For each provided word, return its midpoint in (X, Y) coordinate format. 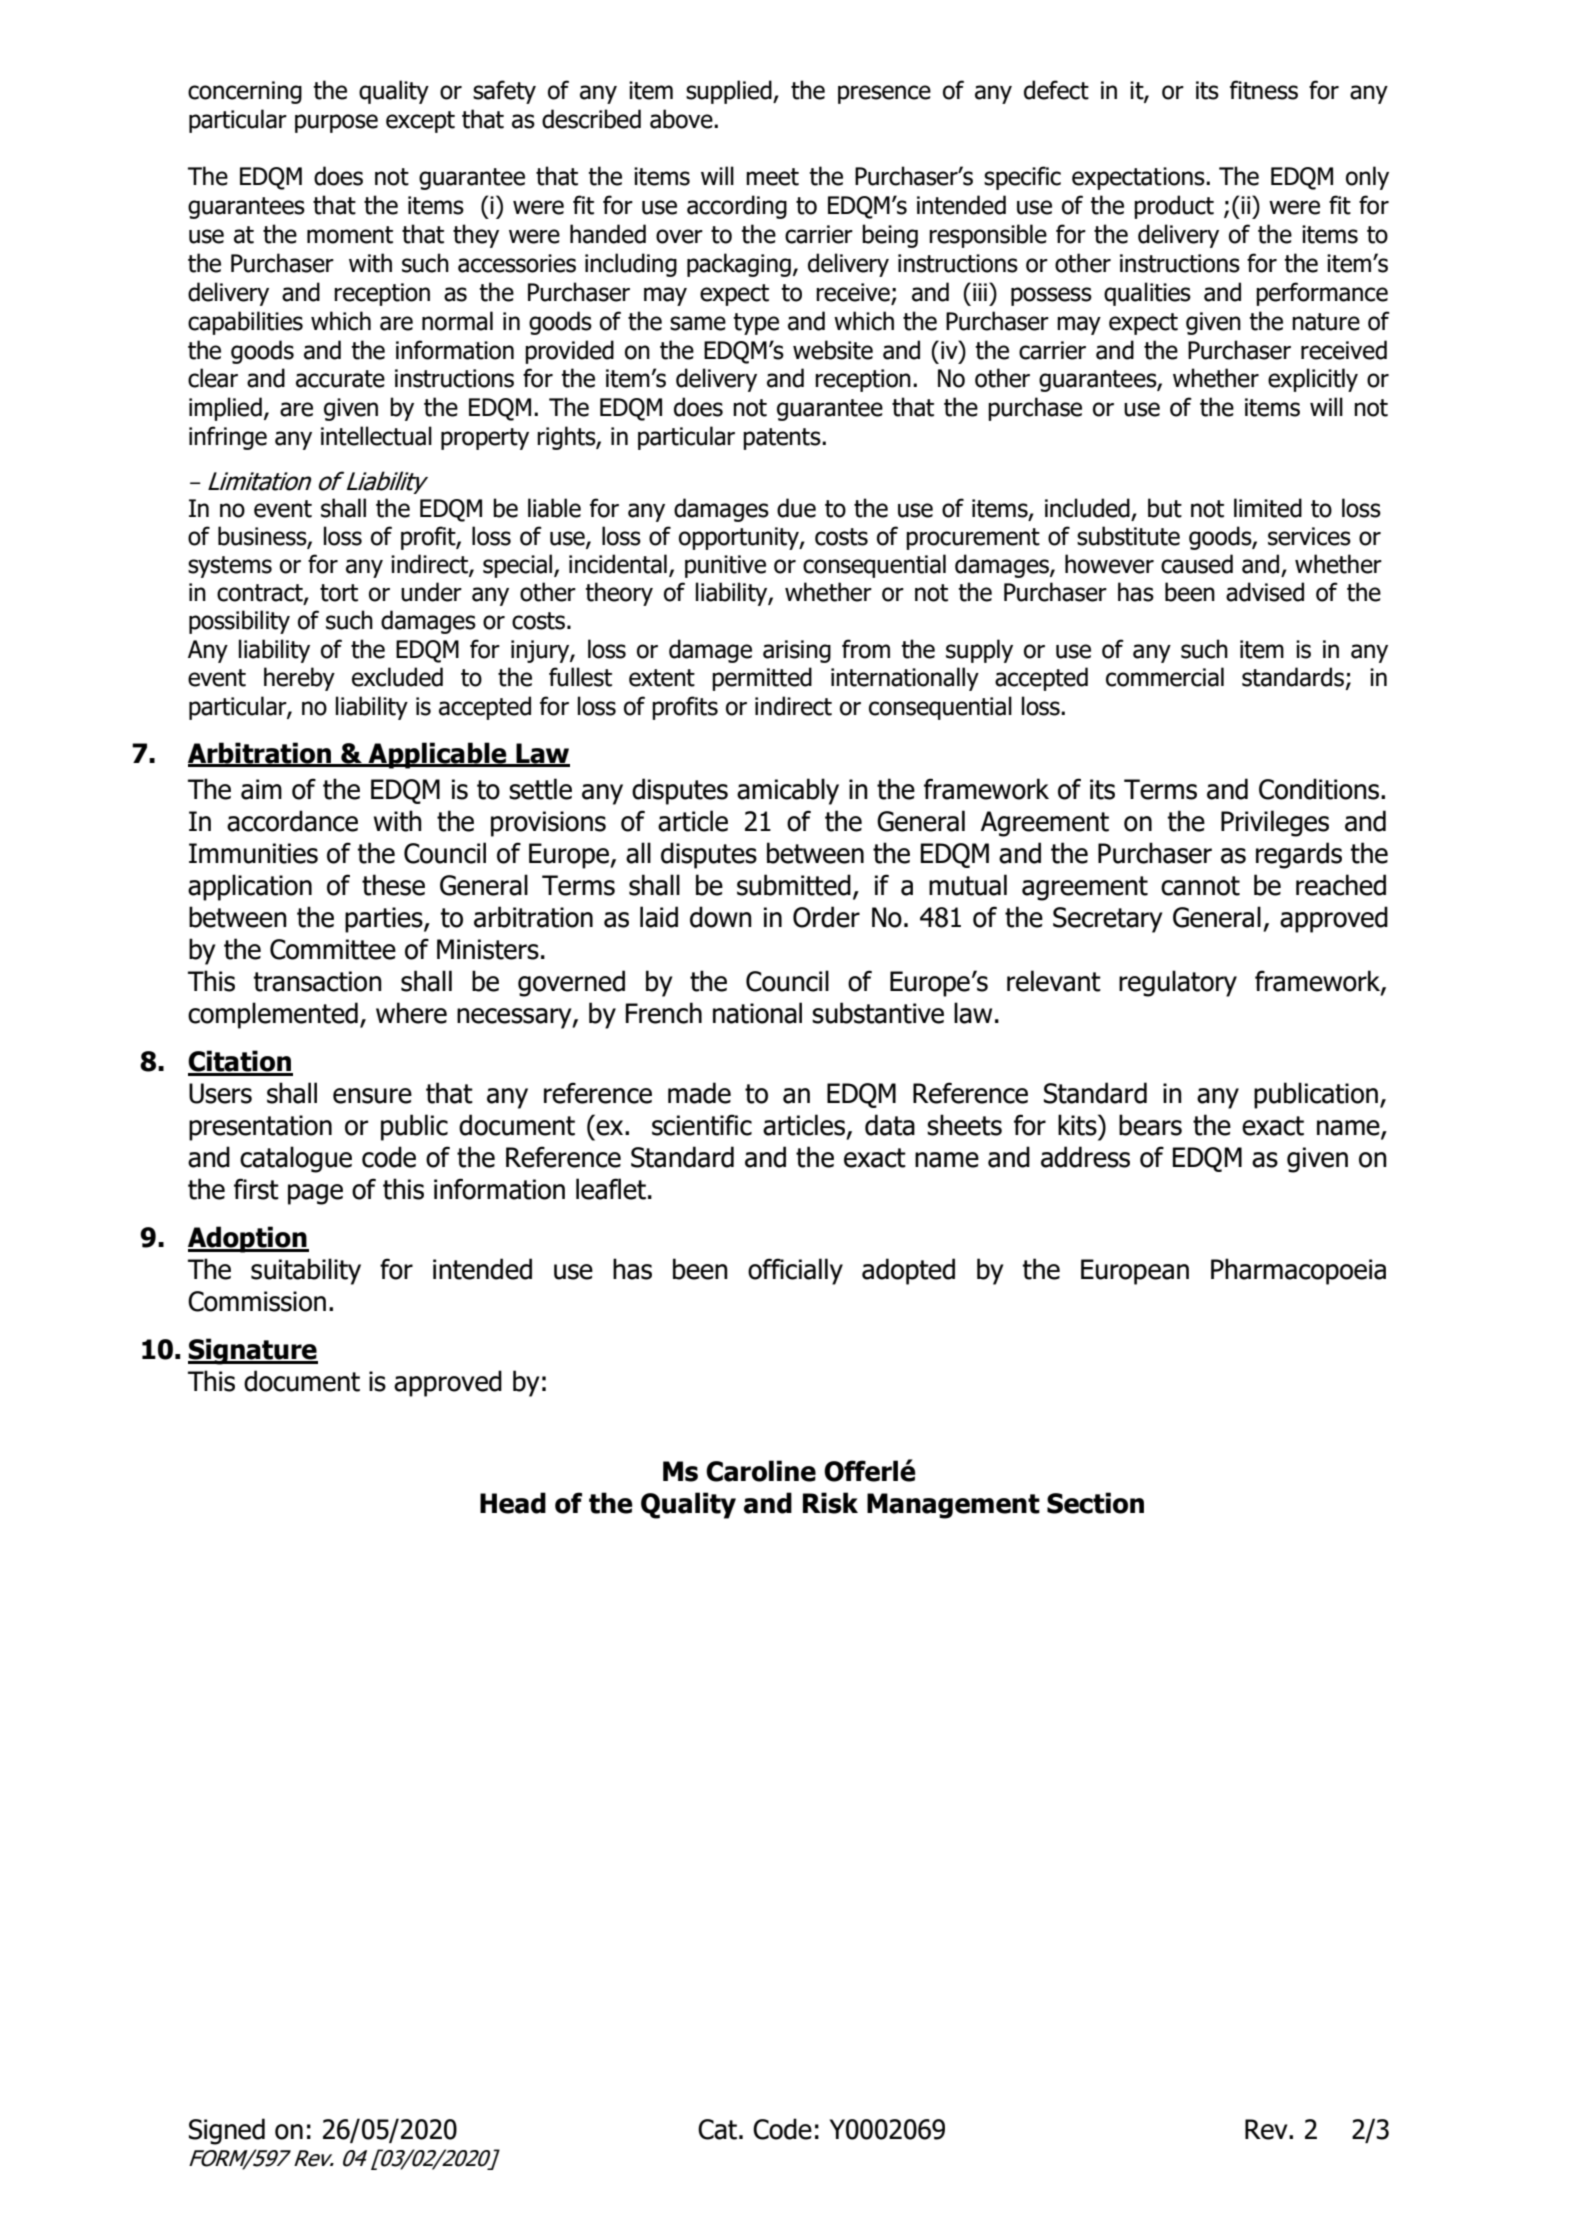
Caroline (761, 1471)
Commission (257, 1301)
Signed (227, 2131)
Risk (830, 1503)
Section (1095, 1503)
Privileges (1275, 823)
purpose (336, 123)
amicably (788, 791)
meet (772, 177)
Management (953, 1506)
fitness (1264, 90)
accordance (292, 821)
